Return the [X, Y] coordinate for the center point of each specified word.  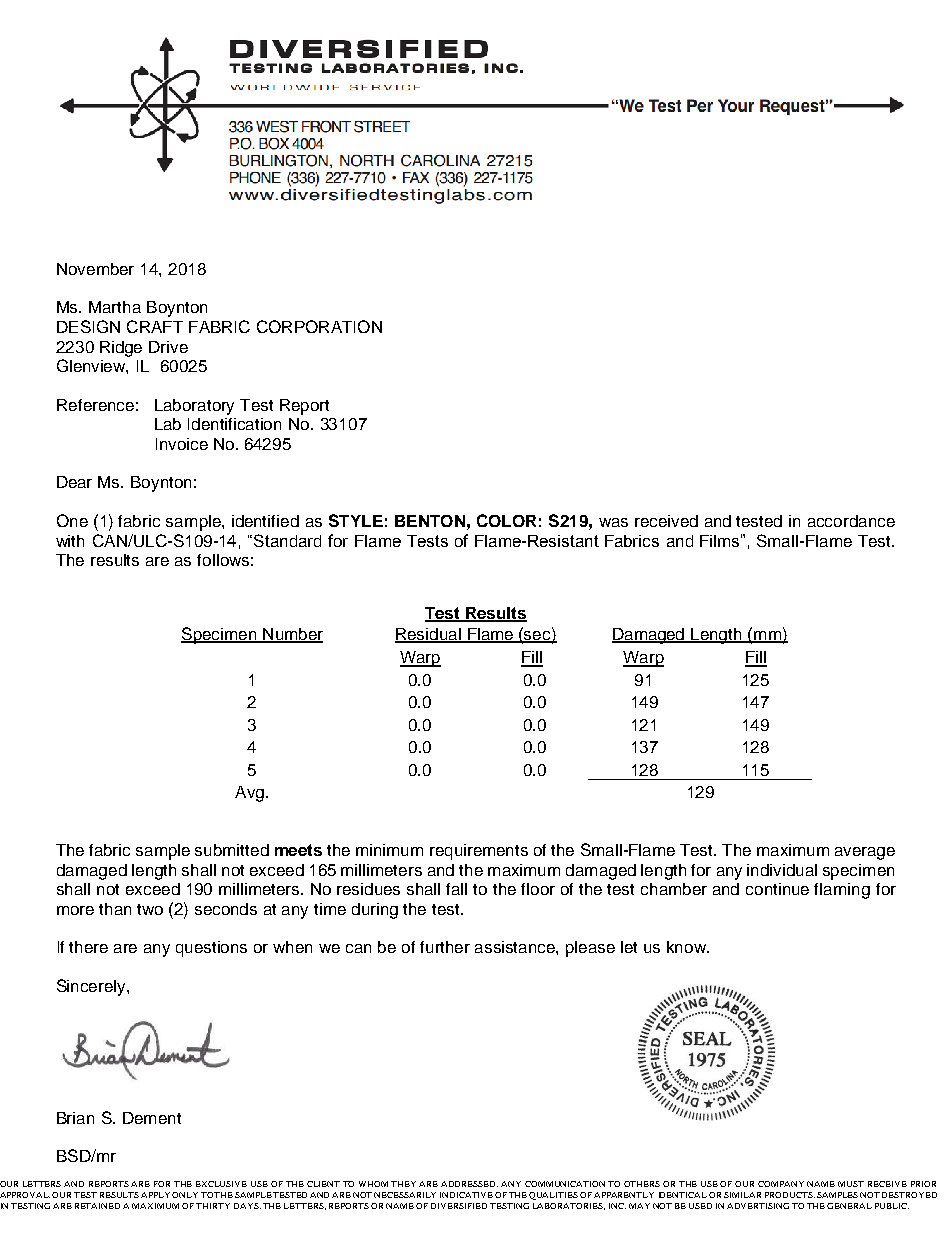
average [865, 853]
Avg [249, 794]
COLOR [506, 520]
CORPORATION [319, 326]
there [88, 947]
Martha [115, 307]
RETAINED [97, 1206]
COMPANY [781, 1184]
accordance [851, 521]
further [445, 947]
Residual [429, 635]
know [688, 947]
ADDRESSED [469, 1184]
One [72, 520]
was [613, 522]
